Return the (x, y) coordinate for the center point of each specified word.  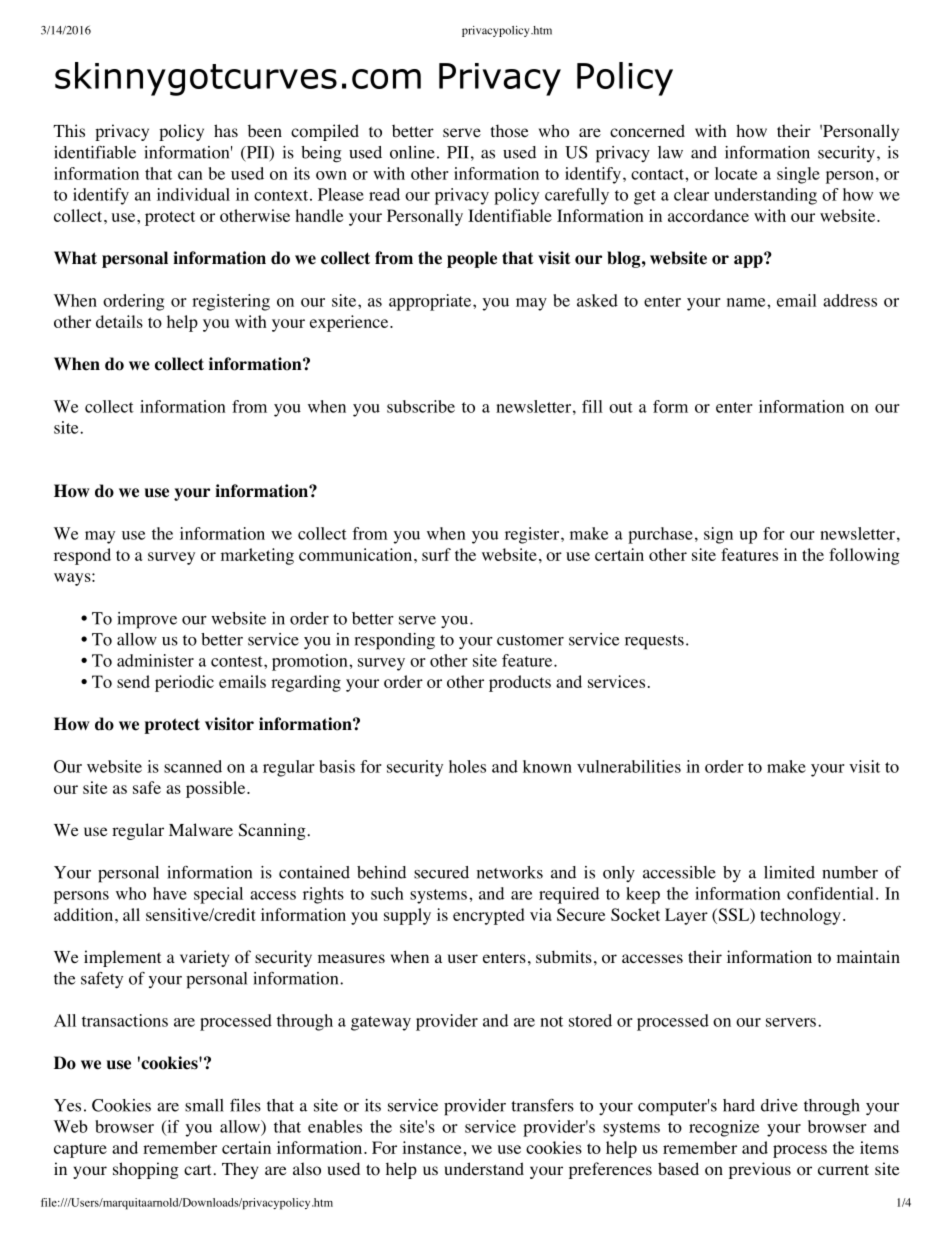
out (621, 407)
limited (789, 872)
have (170, 893)
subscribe (421, 406)
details (119, 321)
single (798, 175)
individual (193, 194)
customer (530, 640)
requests (654, 642)
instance (431, 1147)
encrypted (489, 916)
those (509, 131)
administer (155, 660)
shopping (146, 1170)
